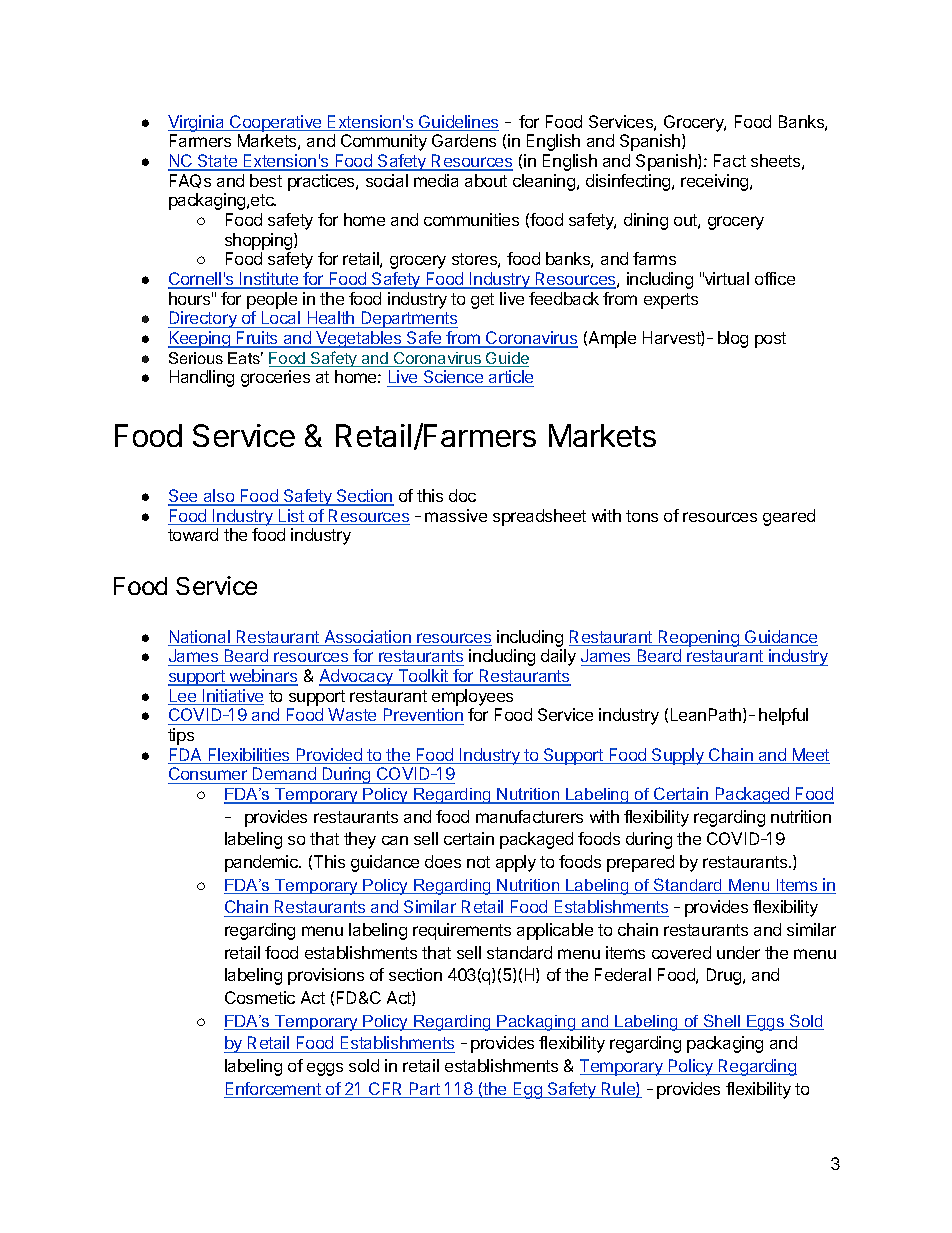 The height and width of the image is (1233, 952). I want to click on groceries, so click(275, 378).
